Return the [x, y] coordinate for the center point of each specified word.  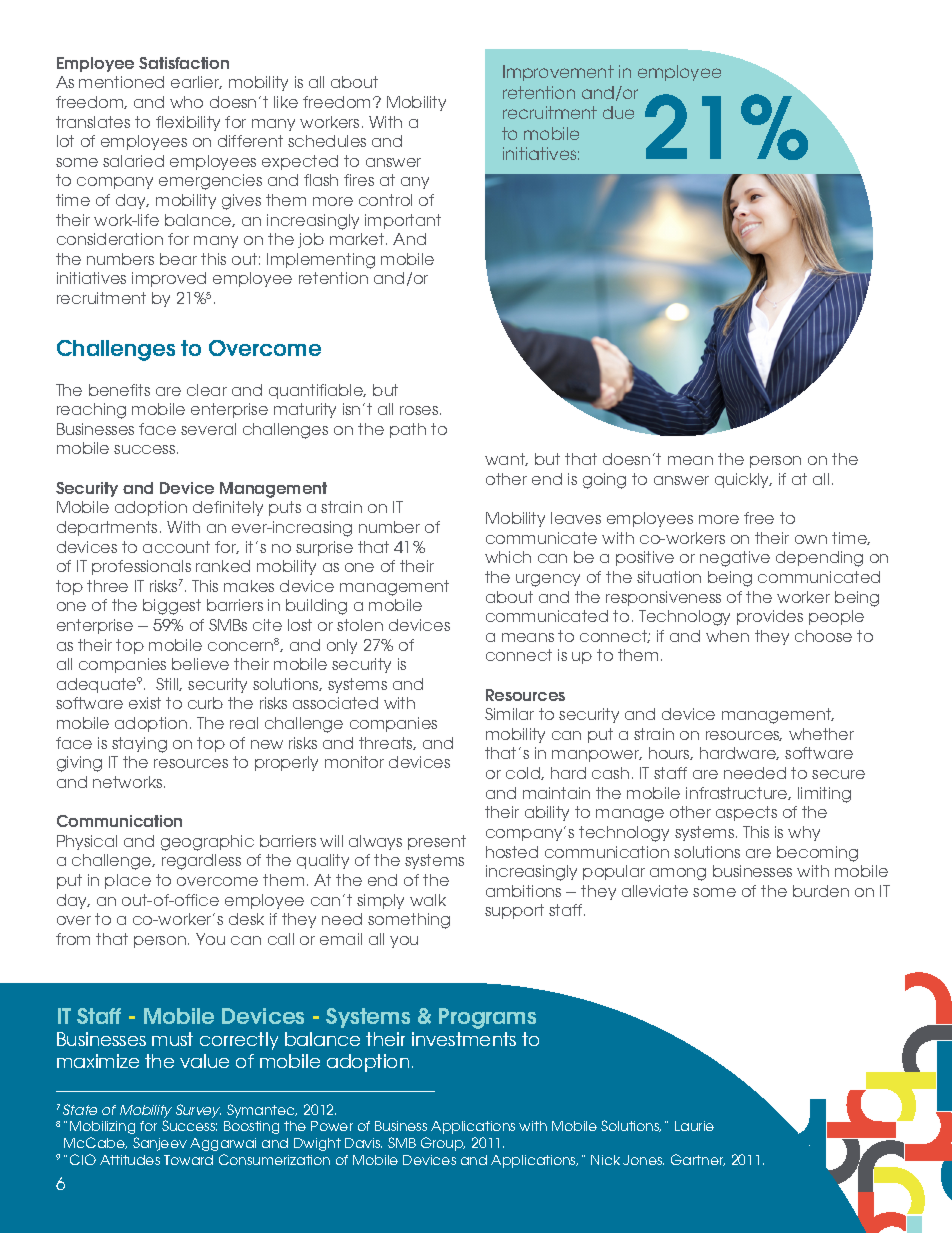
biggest [172, 607]
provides [770, 617]
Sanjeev [160, 1144]
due [618, 112]
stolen [360, 625]
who [186, 102]
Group [443, 1144]
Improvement [558, 73]
